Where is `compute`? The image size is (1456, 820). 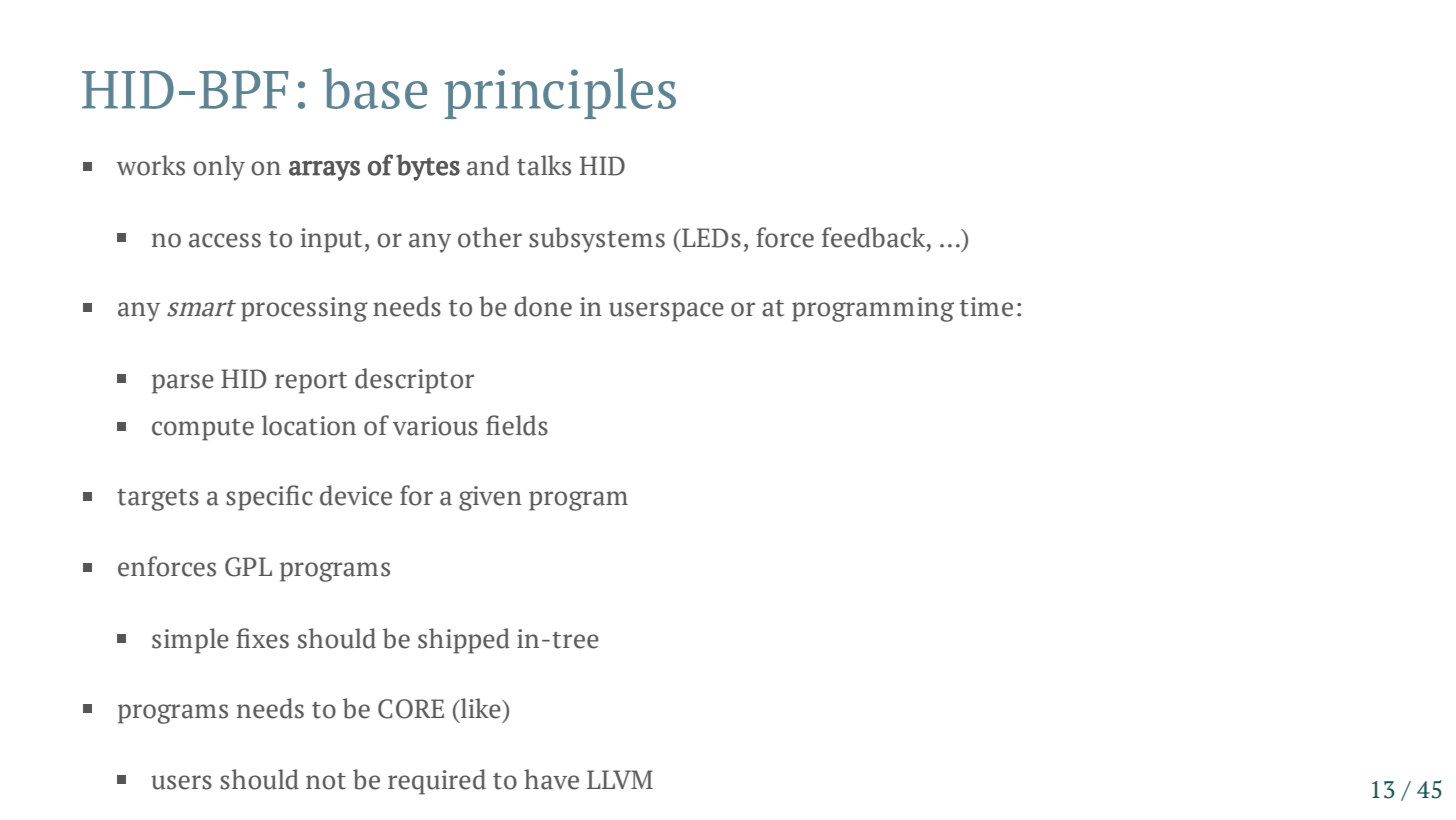 compute is located at coordinates (203, 430).
